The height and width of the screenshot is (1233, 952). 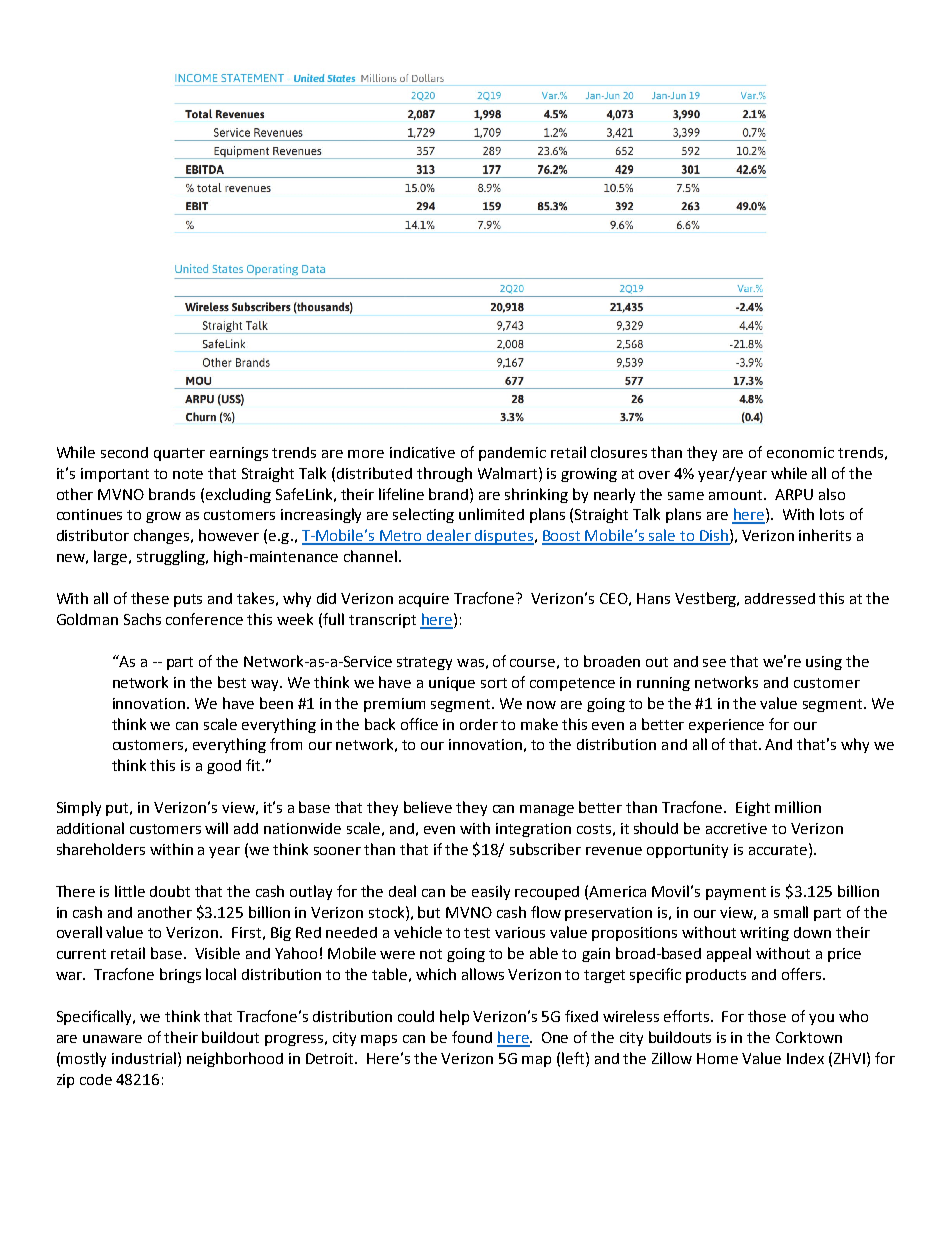 What do you see at coordinates (428, 807) in the screenshot?
I see `believe` at bounding box center [428, 807].
